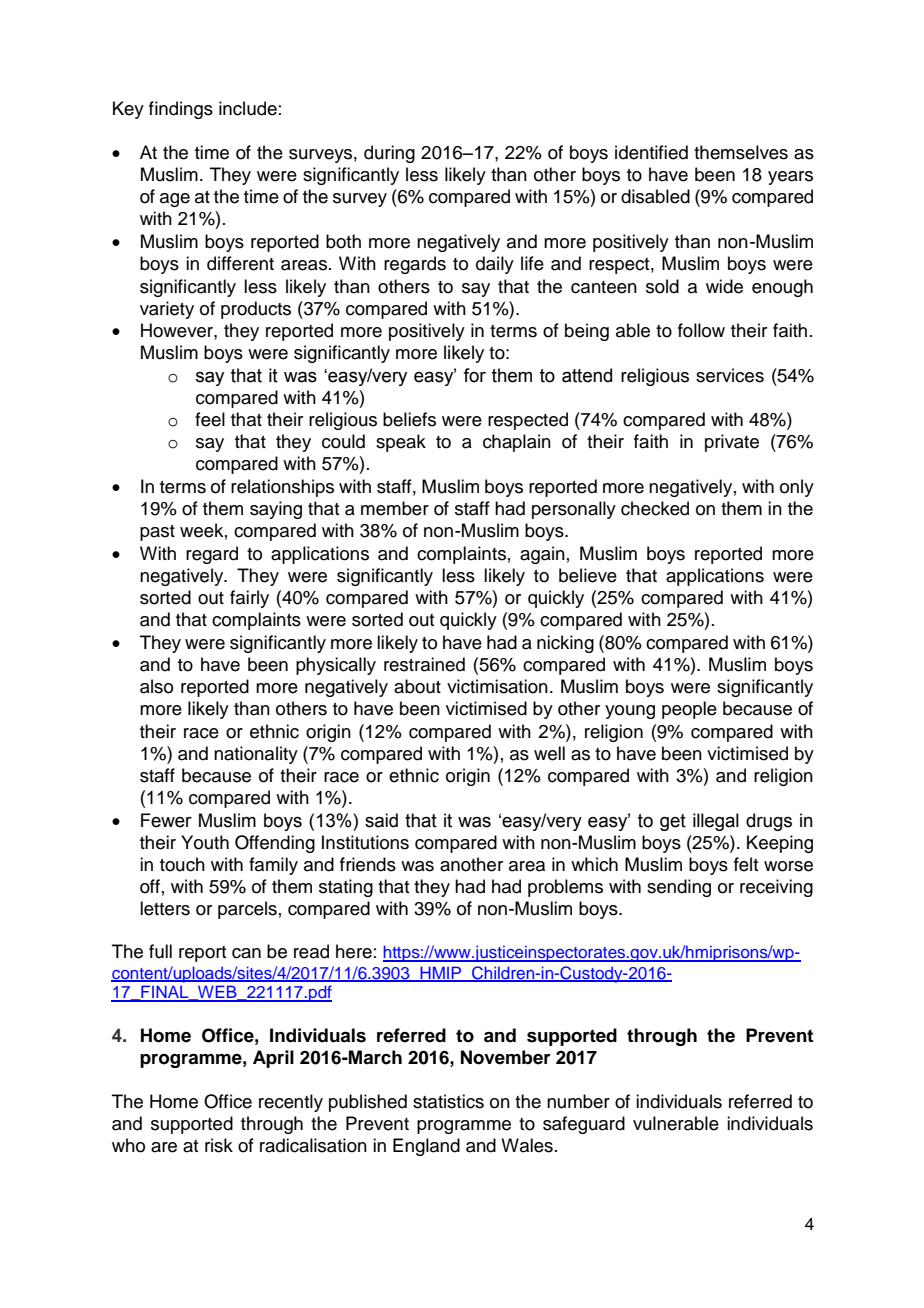 The height and width of the screenshot is (1308, 924). Describe the element at coordinates (746, 864) in the screenshot. I see `felt` at that location.
